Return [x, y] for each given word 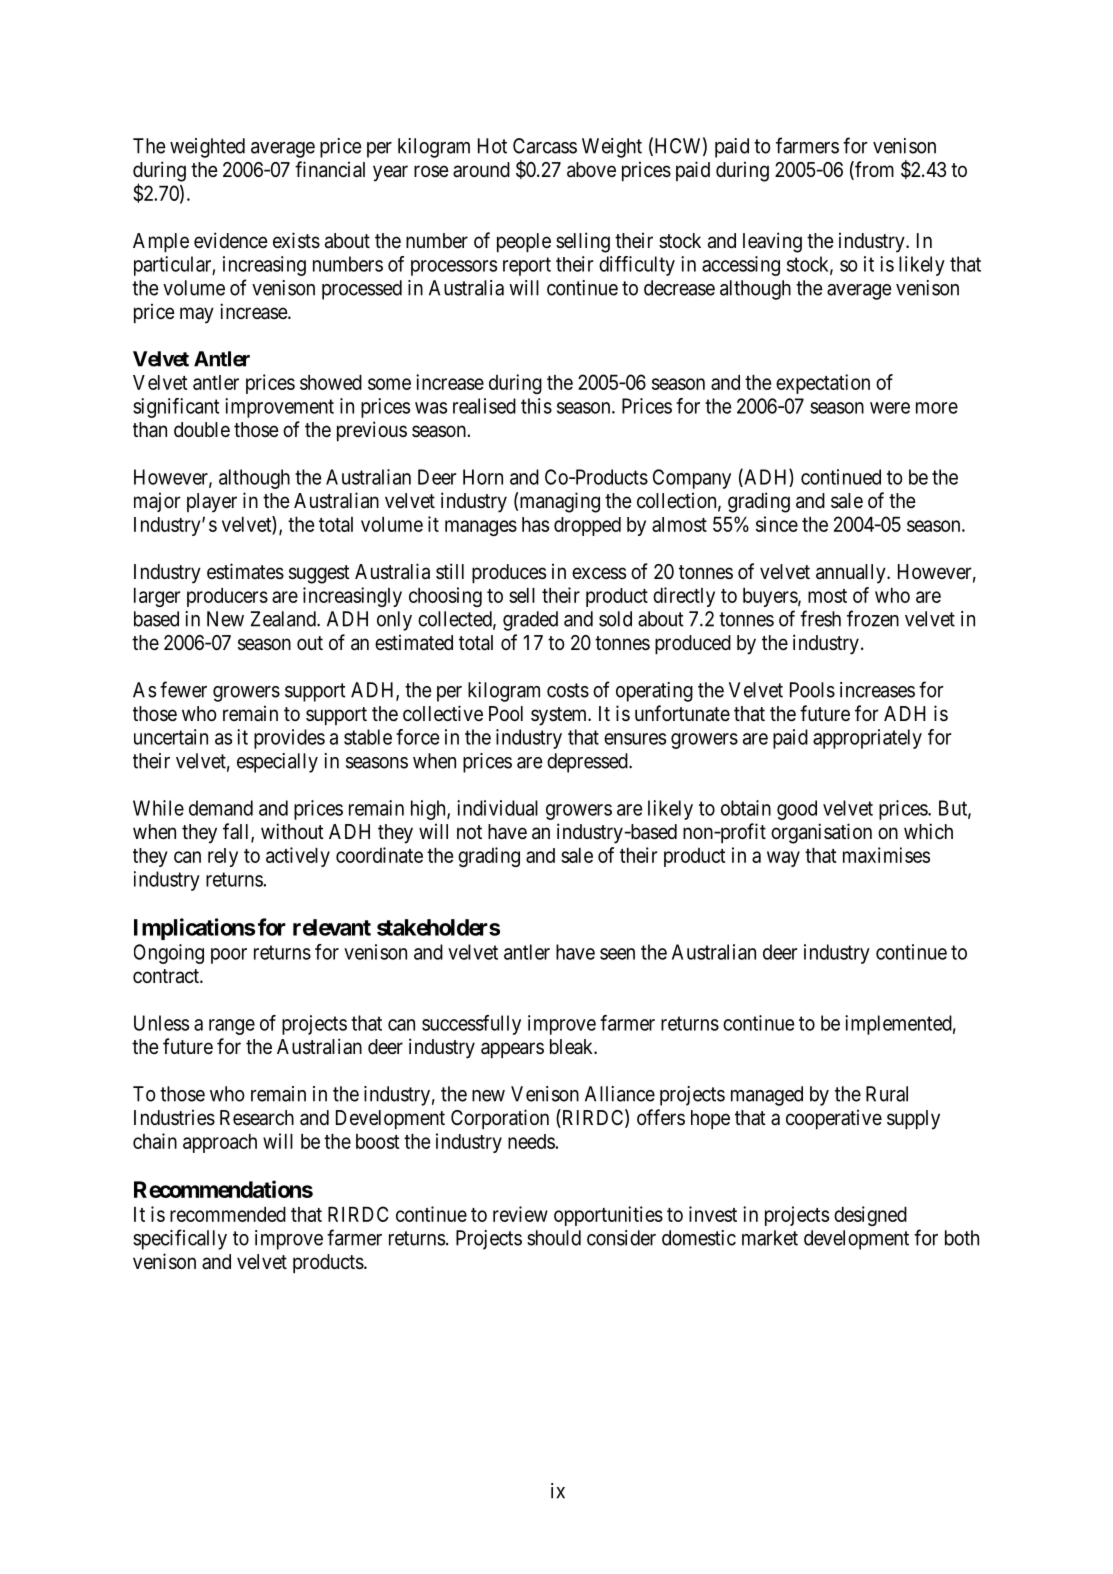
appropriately [867, 739]
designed [870, 1216]
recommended [228, 1214]
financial [330, 169]
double [202, 429]
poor [229, 956]
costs [568, 690]
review [520, 1214]
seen [617, 954]
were [890, 408]
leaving [772, 242]
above [591, 170]
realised [484, 406]
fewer [183, 689]
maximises [886, 855]
